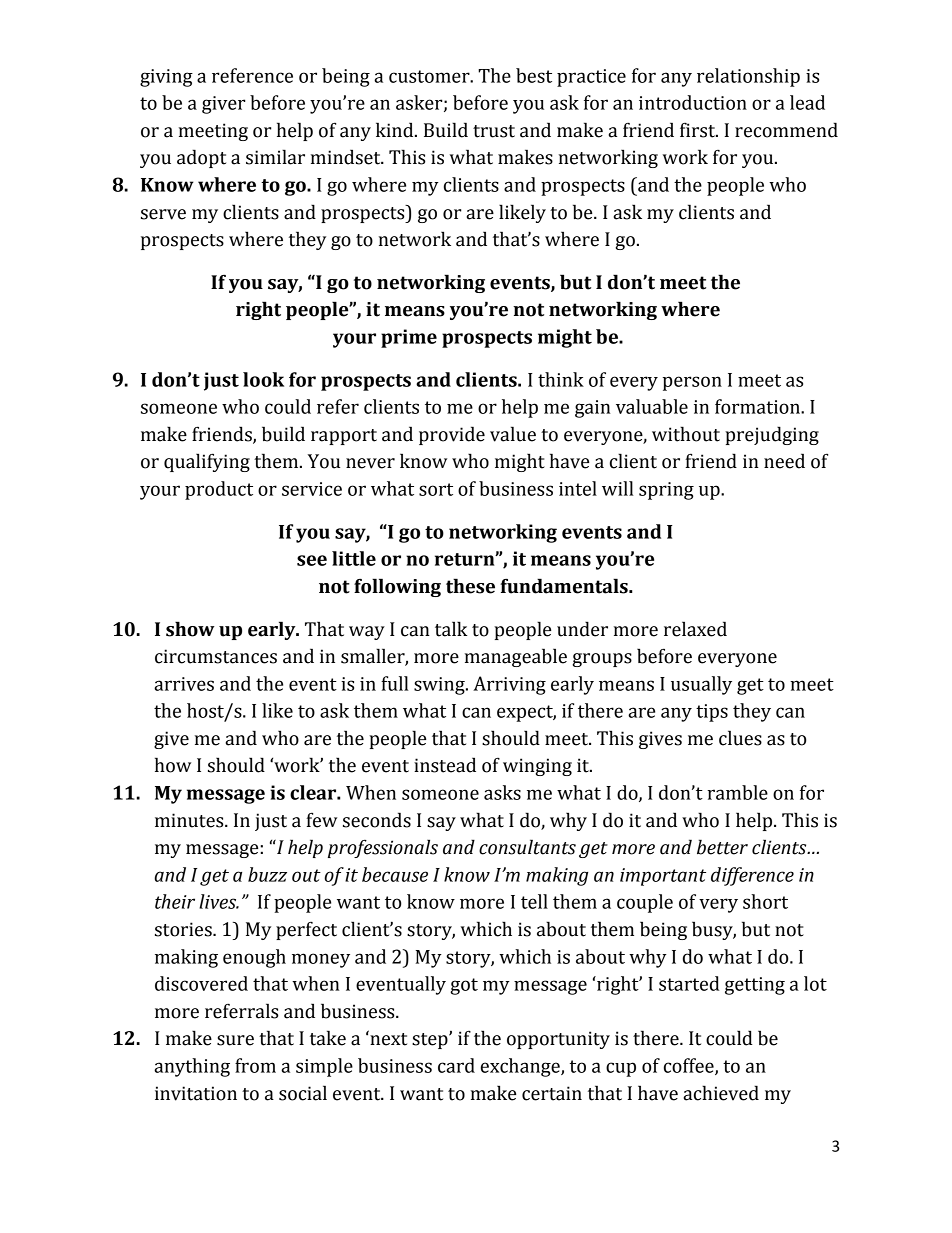 This screenshot has height=1233, width=952. What do you see at coordinates (695, 629) in the screenshot?
I see `relaxed` at bounding box center [695, 629].
